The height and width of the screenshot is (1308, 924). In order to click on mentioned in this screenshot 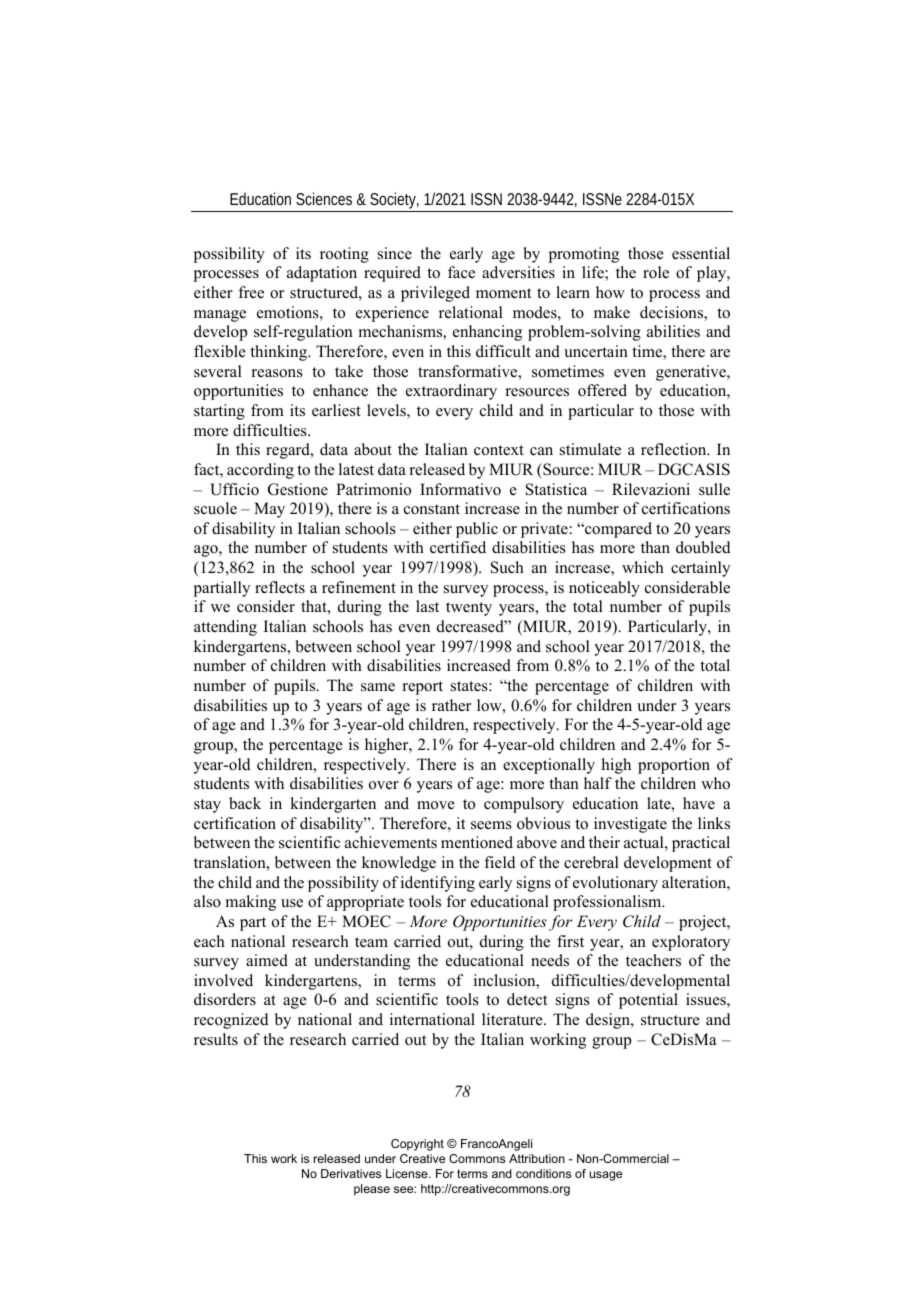, I will do `click(477, 842)`.
